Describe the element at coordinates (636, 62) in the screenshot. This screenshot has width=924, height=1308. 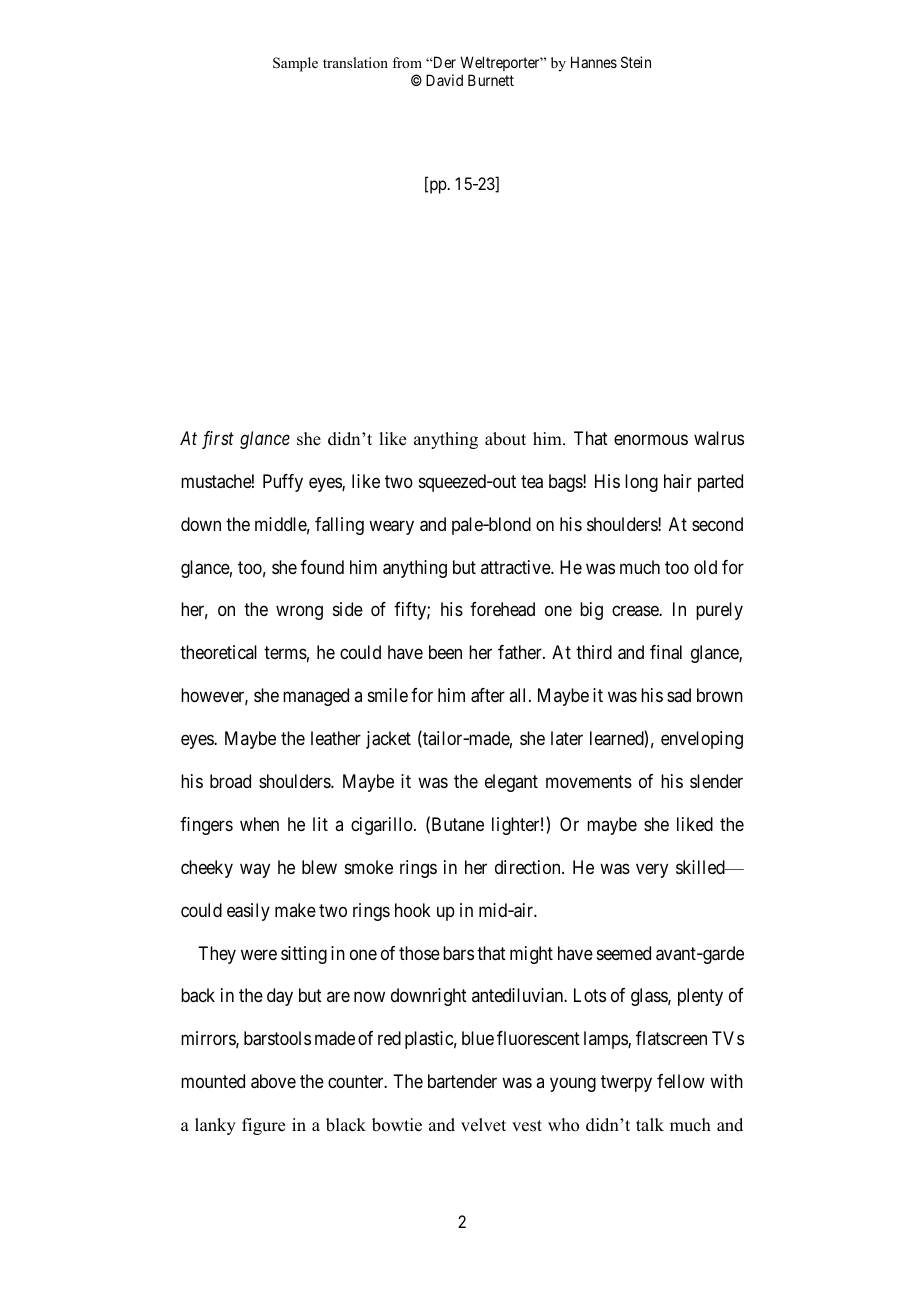
I see `Stein` at that location.
